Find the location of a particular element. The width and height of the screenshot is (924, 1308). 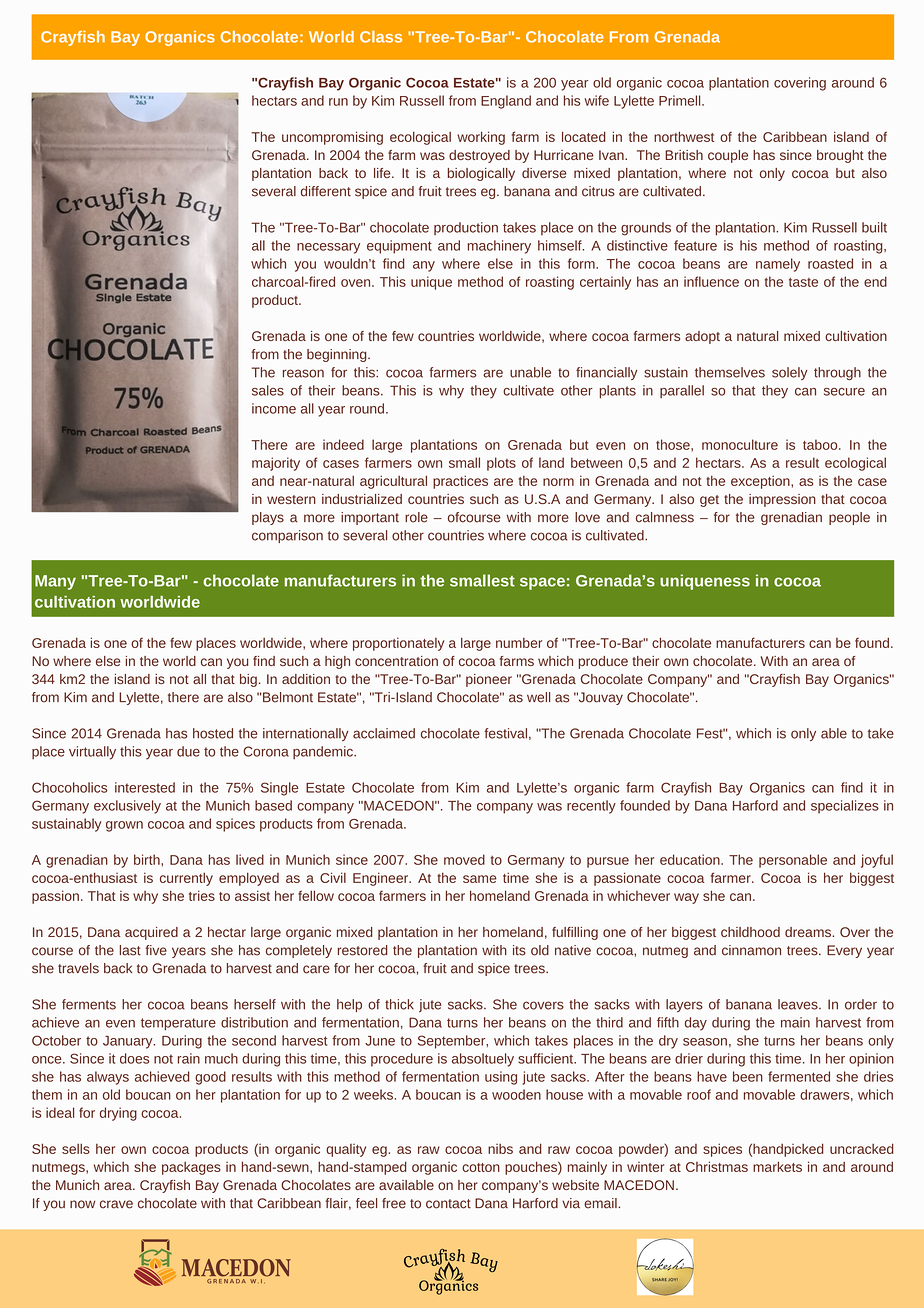

working is located at coordinates (481, 138).
